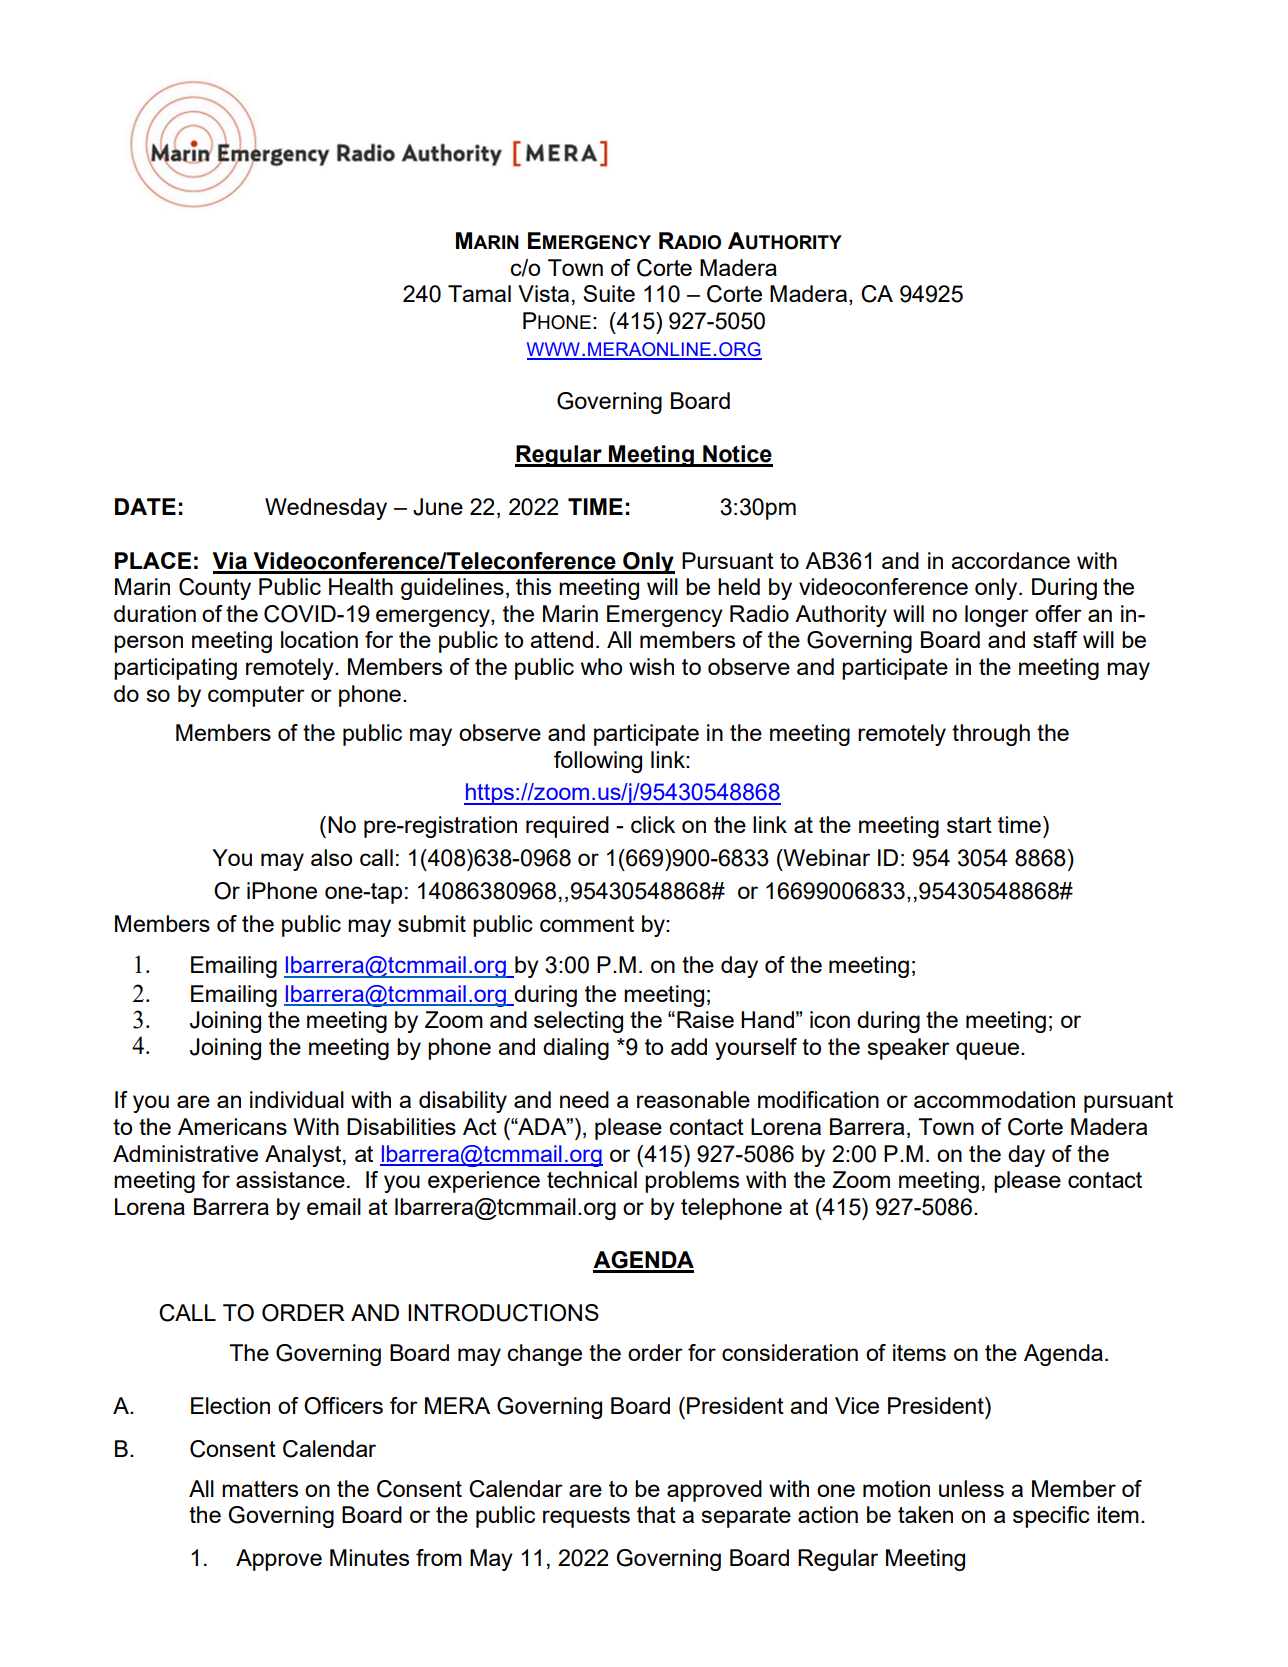 This screenshot has width=1288, height=1667. I want to click on location, so click(319, 639).
